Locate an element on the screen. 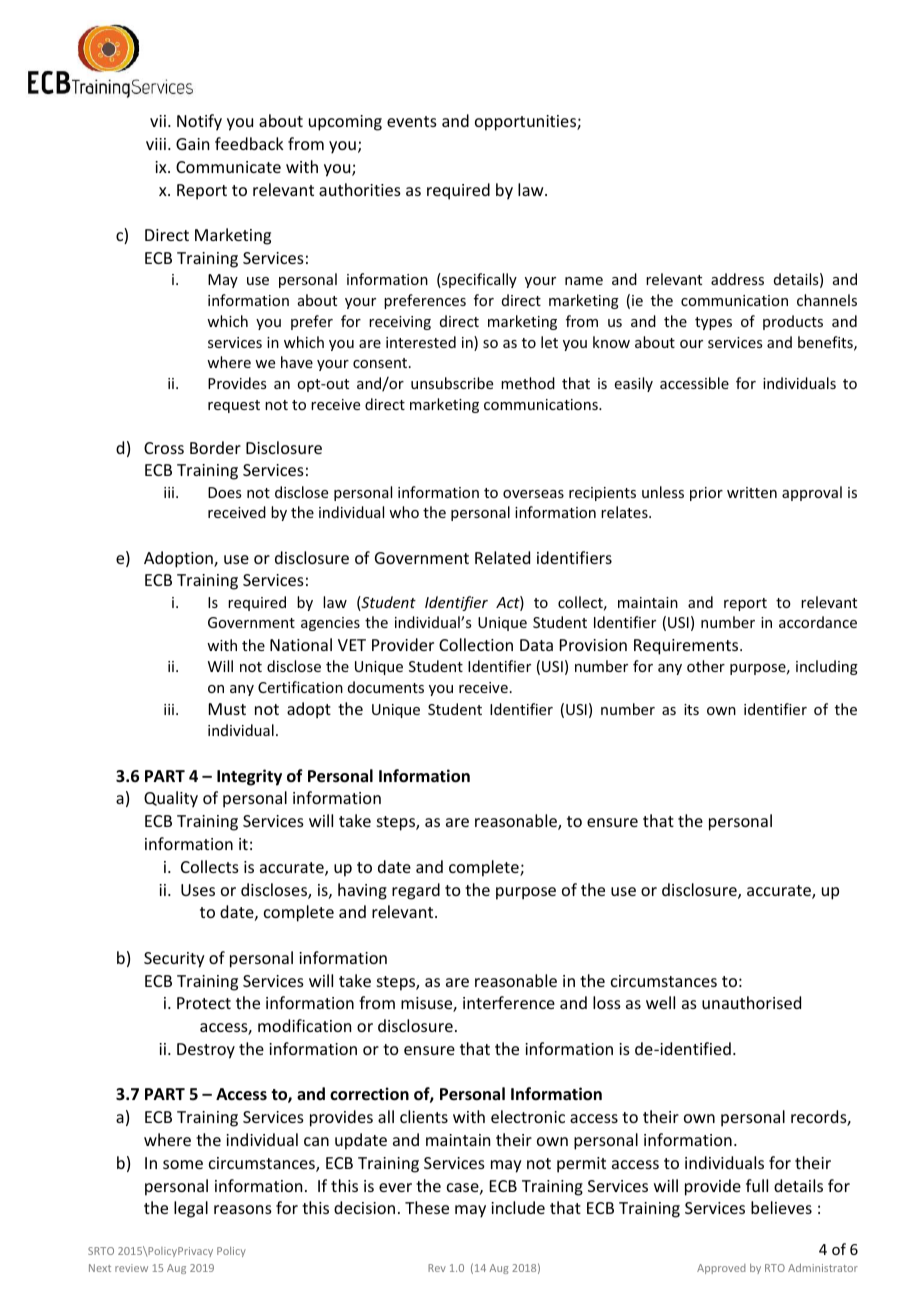 Image resolution: width=924 pixels, height=1308 pixels. These is located at coordinates (427, 1207).
